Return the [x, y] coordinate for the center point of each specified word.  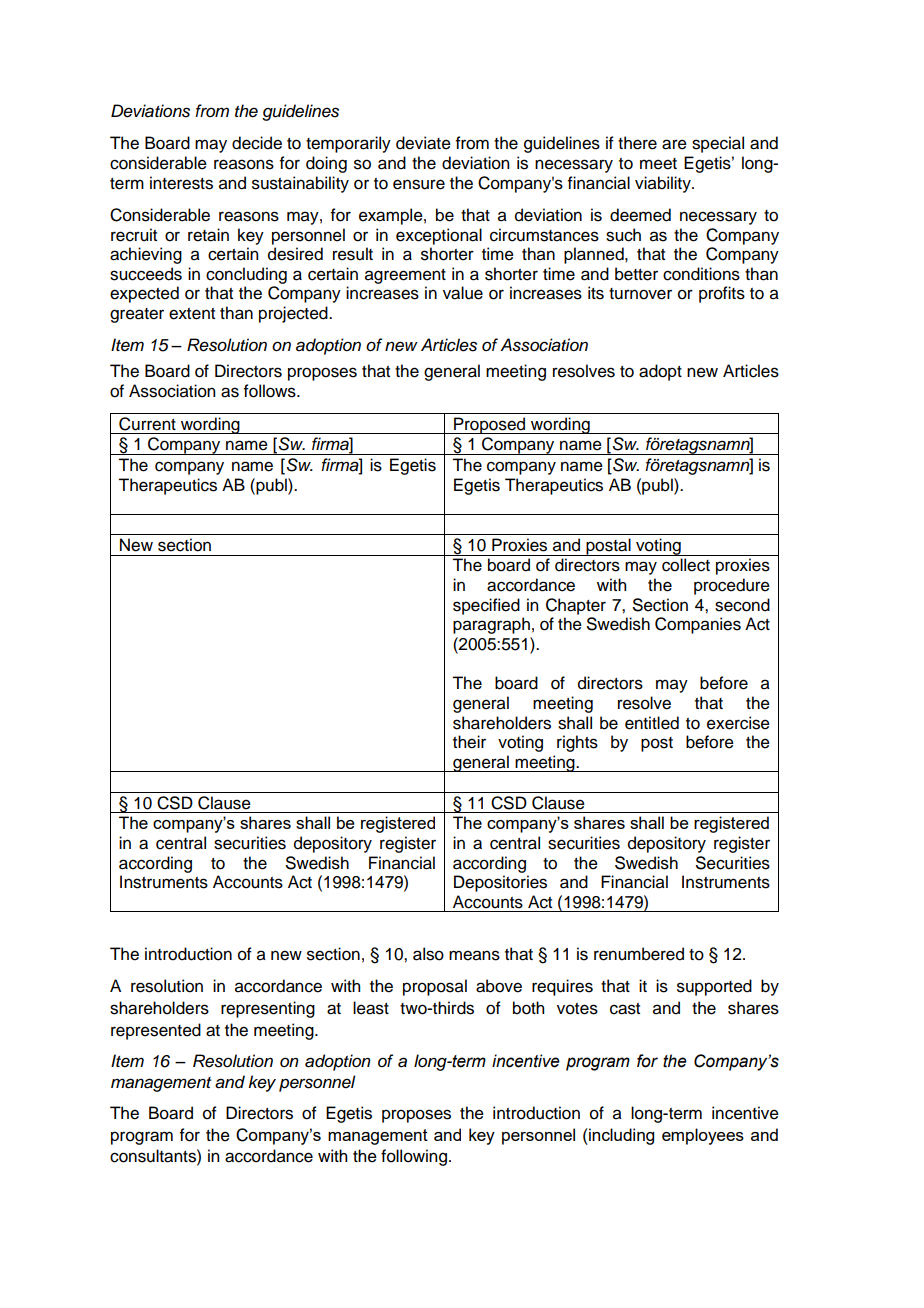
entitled [652, 723]
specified [486, 606]
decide [257, 143]
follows [271, 391]
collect [686, 565]
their [469, 742]
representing [268, 1009]
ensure [419, 184]
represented [156, 1031]
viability [664, 184]
